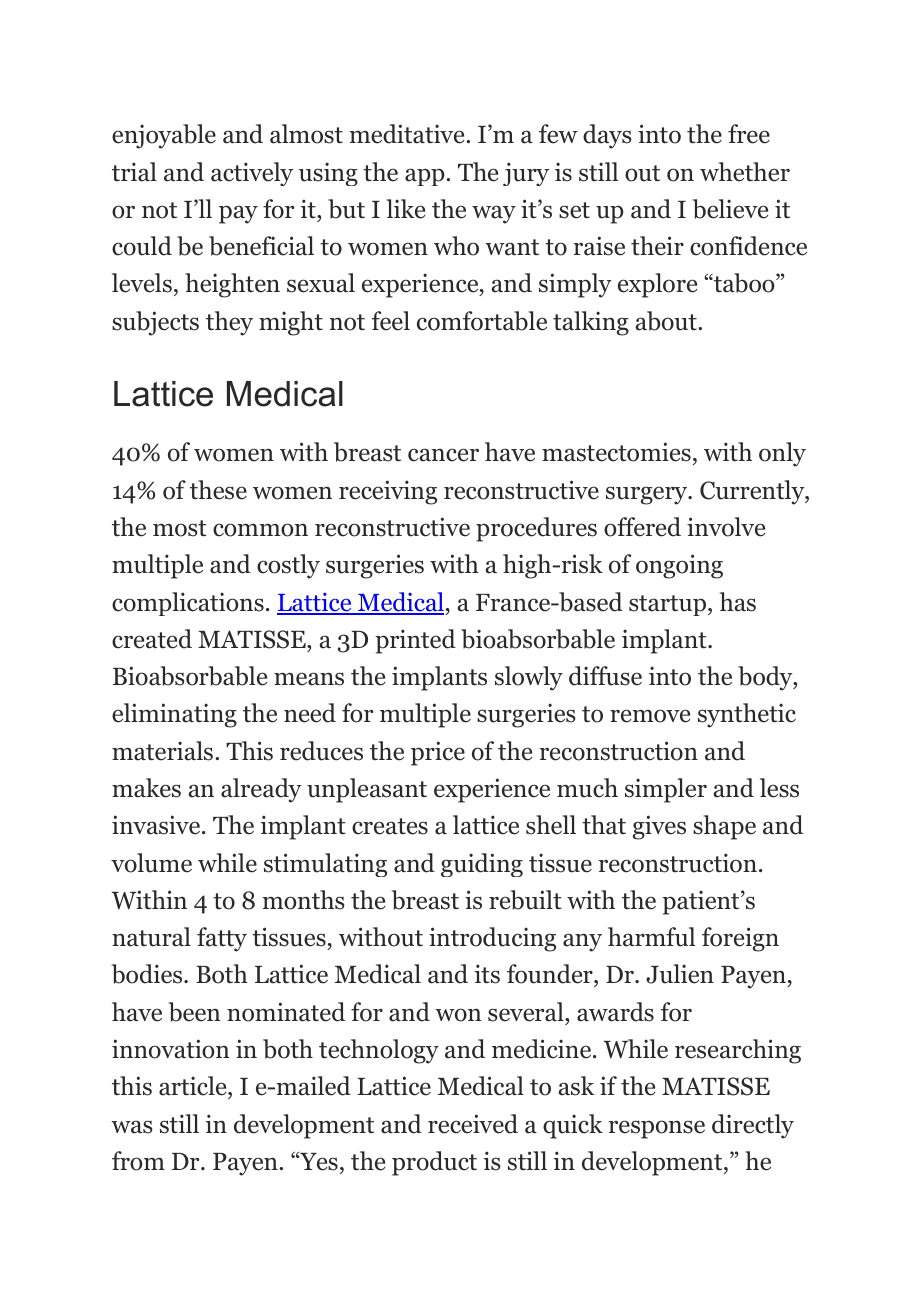 The width and height of the image is (924, 1308). I want to click on actively, so click(252, 174).
